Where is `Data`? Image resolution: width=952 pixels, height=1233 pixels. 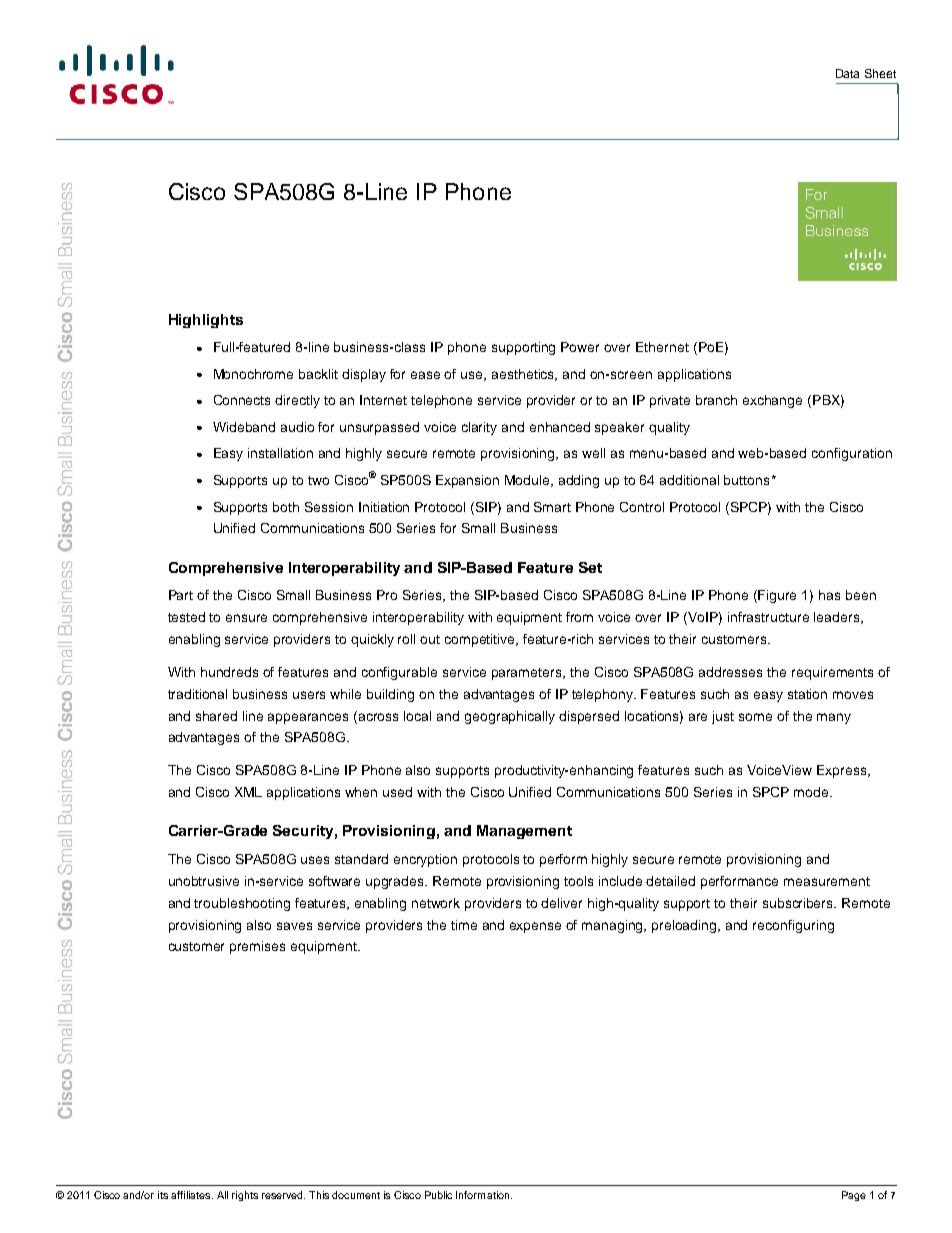
Data is located at coordinates (847, 73).
